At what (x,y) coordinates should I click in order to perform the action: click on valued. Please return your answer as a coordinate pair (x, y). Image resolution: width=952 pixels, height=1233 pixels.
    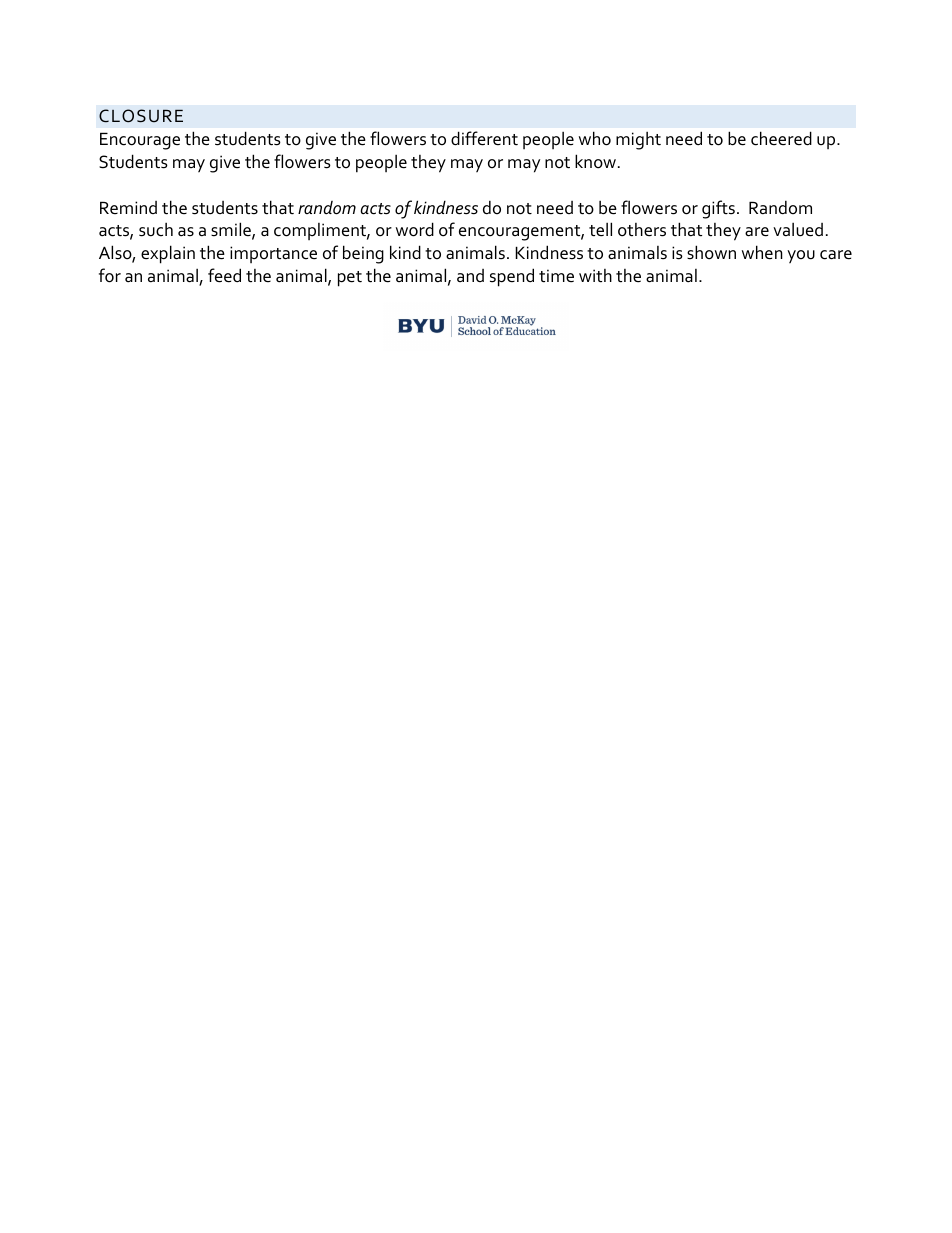
    Looking at the image, I should click on (798, 230).
